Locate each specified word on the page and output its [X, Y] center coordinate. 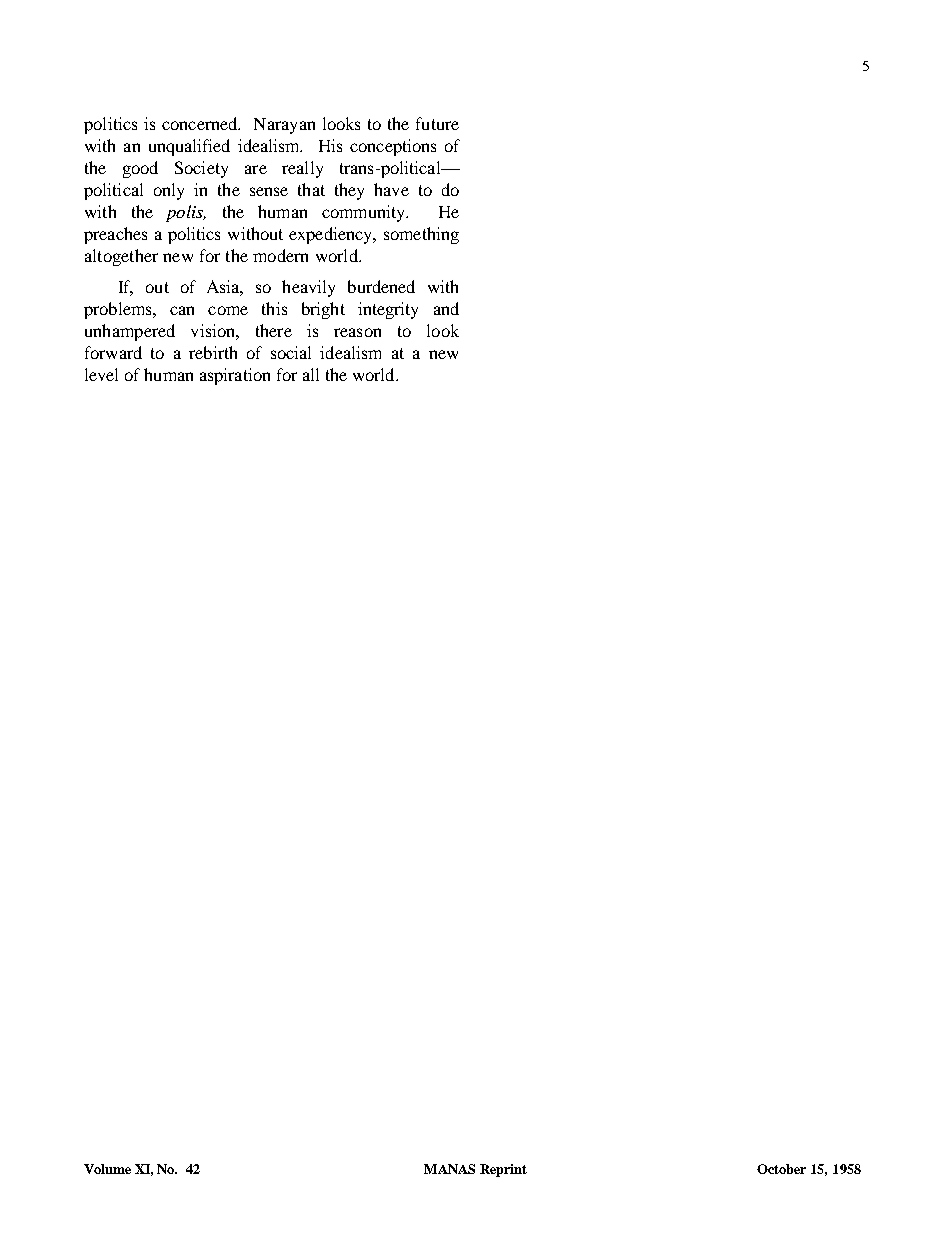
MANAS [449, 1169]
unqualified [189, 147]
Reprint [503, 1170]
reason [357, 332]
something [421, 235]
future [437, 123]
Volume [107, 1169]
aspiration [235, 376]
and [446, 308]
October [781, 1169]
